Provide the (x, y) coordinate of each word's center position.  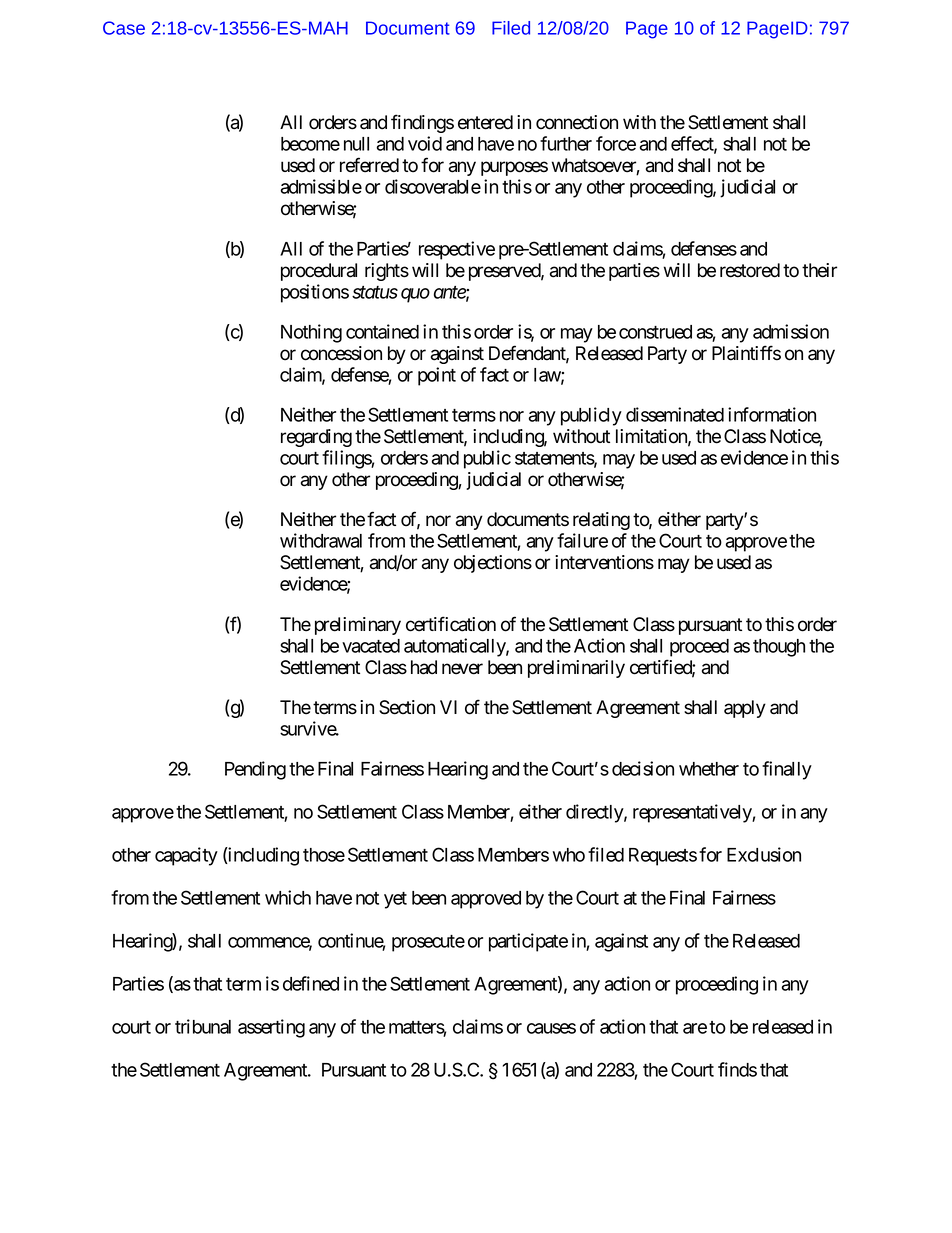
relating (601, 521)
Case (124, 28)
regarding (316, 438)
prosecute (428, 943)
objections (493, 564)
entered (485, 122)
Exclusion (764, 854)
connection (577, 122)
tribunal (203, 1026)
